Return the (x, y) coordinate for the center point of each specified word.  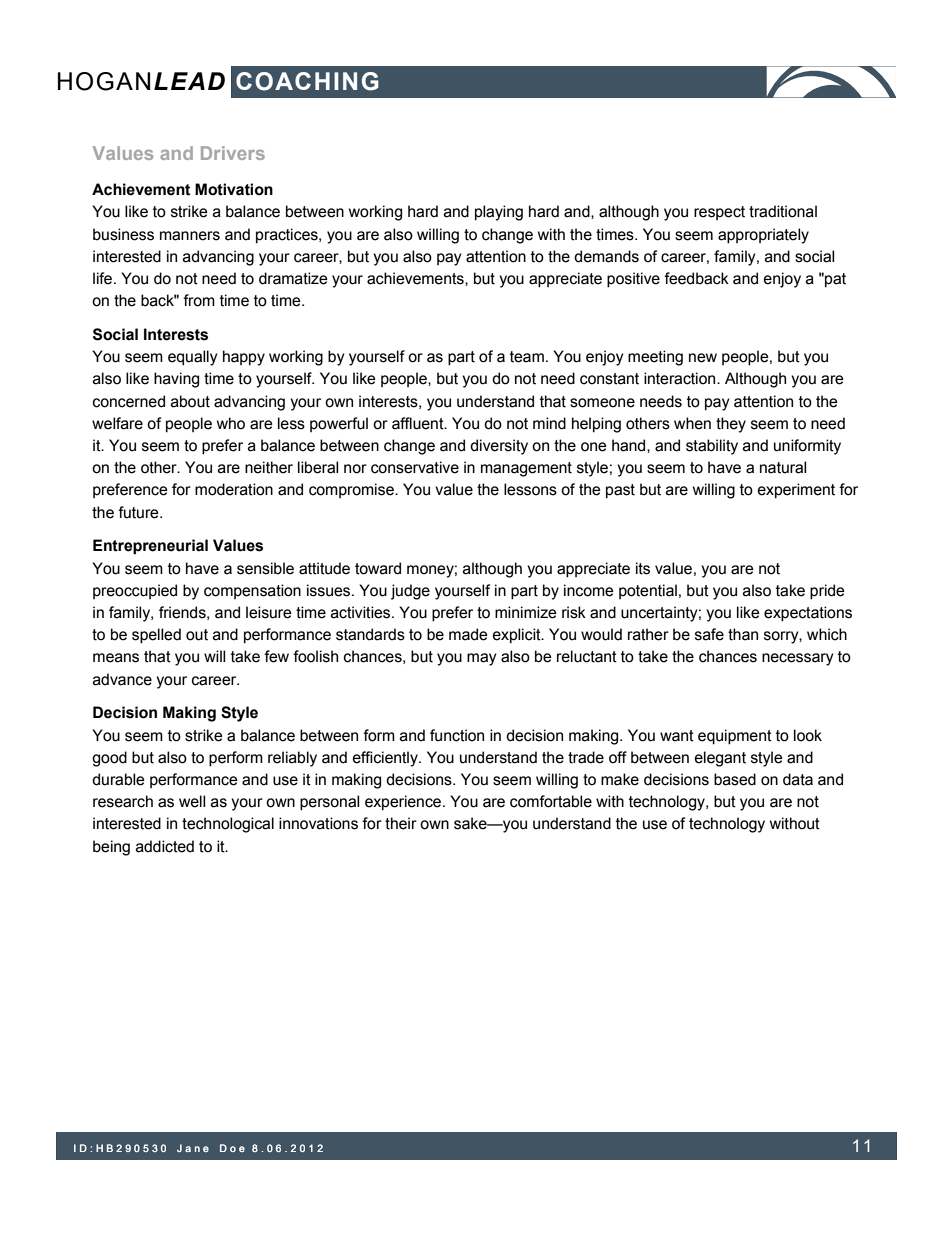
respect (719, 213)
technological (228, 825)
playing (499, 213)
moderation (234, 489)
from (199, 300)
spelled (156, 636)
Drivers (233, 153)
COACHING (307, 81)
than (743, 634)
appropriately (763, 236)
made (468, 634)
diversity (499, 447)
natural (783, 467)
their (401, 823)
